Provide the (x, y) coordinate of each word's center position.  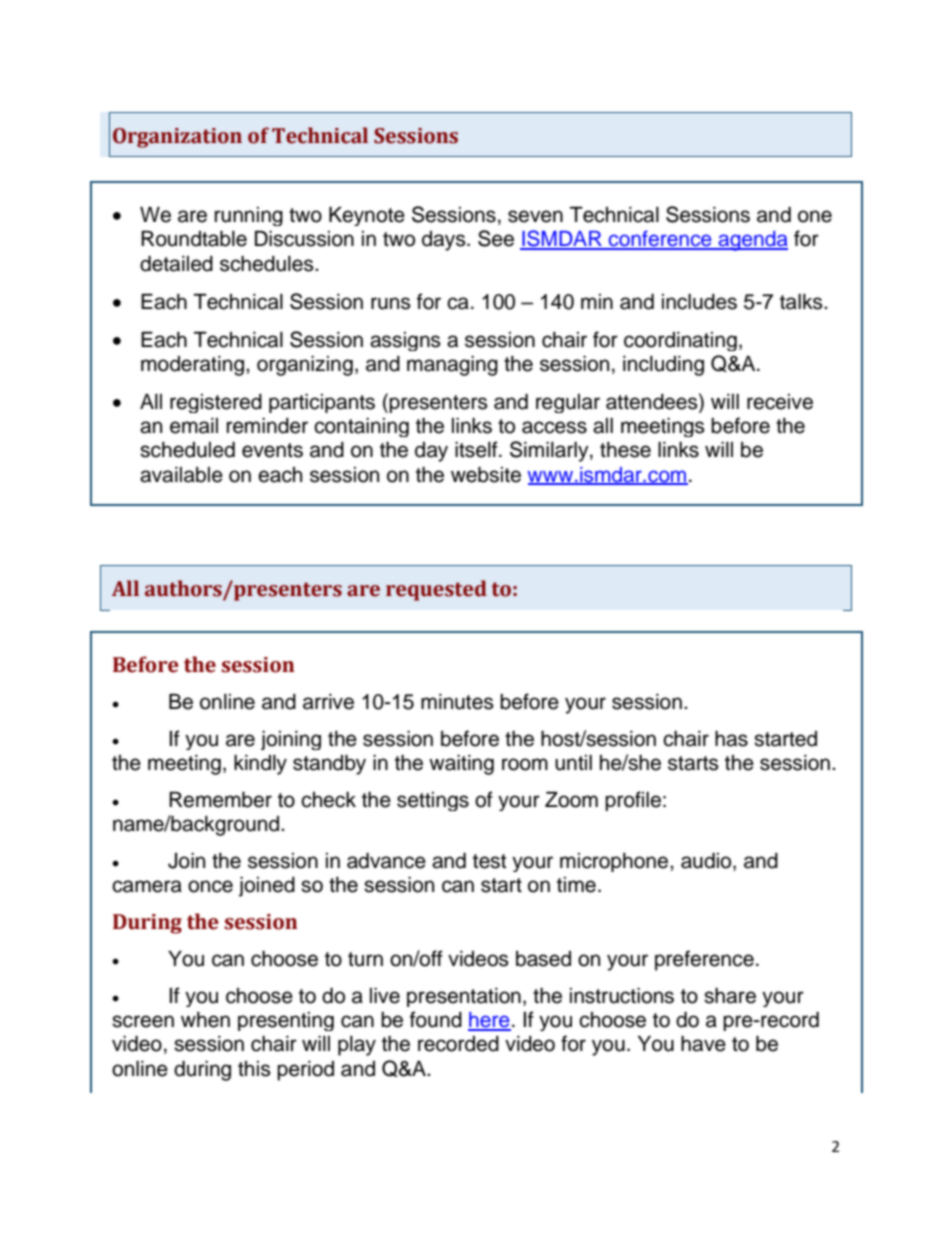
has (731, 739)
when (205, 1020)
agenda (752, 241)
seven (535, 216)
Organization (177, 138)
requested (436, 590)
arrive (328, 702)
